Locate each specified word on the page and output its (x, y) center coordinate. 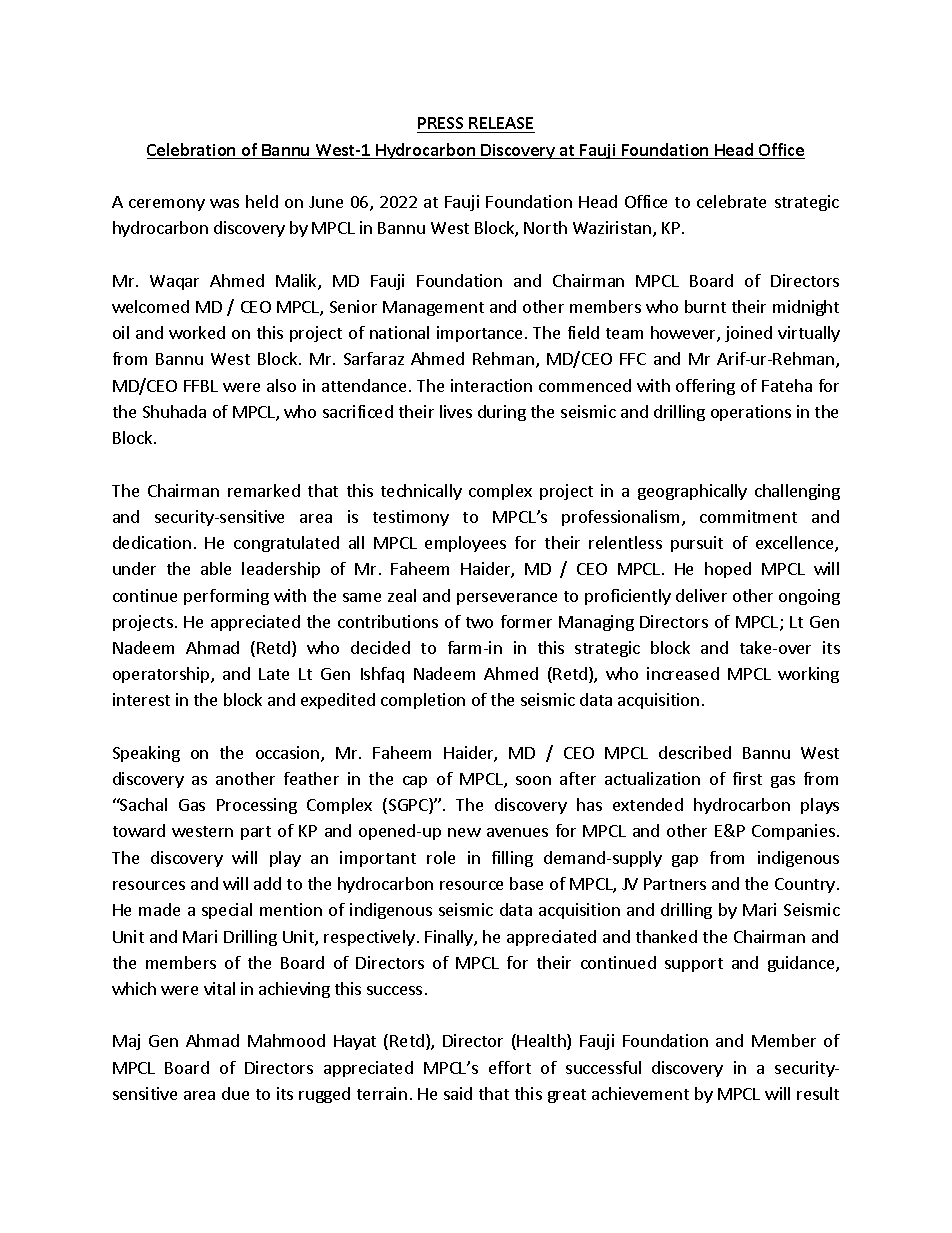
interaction (491, 385)
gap (685, 861)
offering (705, 387)
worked (197, 332)
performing (226, 597)
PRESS (440, 123)
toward (139, 830)
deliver (701, 595)
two (479, 622)
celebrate (731, 201)
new (464, 832)
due (235, 1093)
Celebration (192, 151)
